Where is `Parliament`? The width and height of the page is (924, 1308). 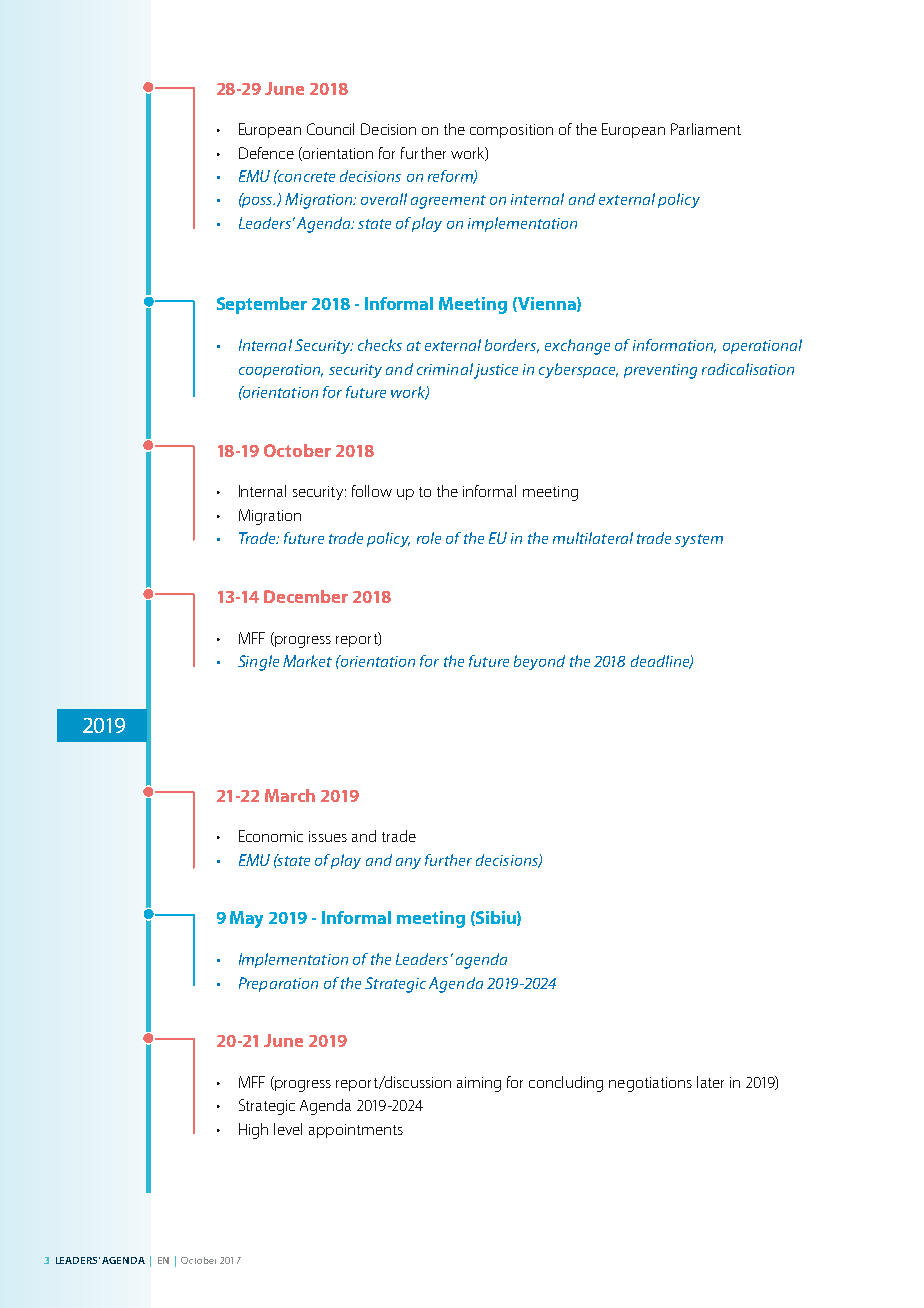
Parliament is located at coordinates (706, 129).
